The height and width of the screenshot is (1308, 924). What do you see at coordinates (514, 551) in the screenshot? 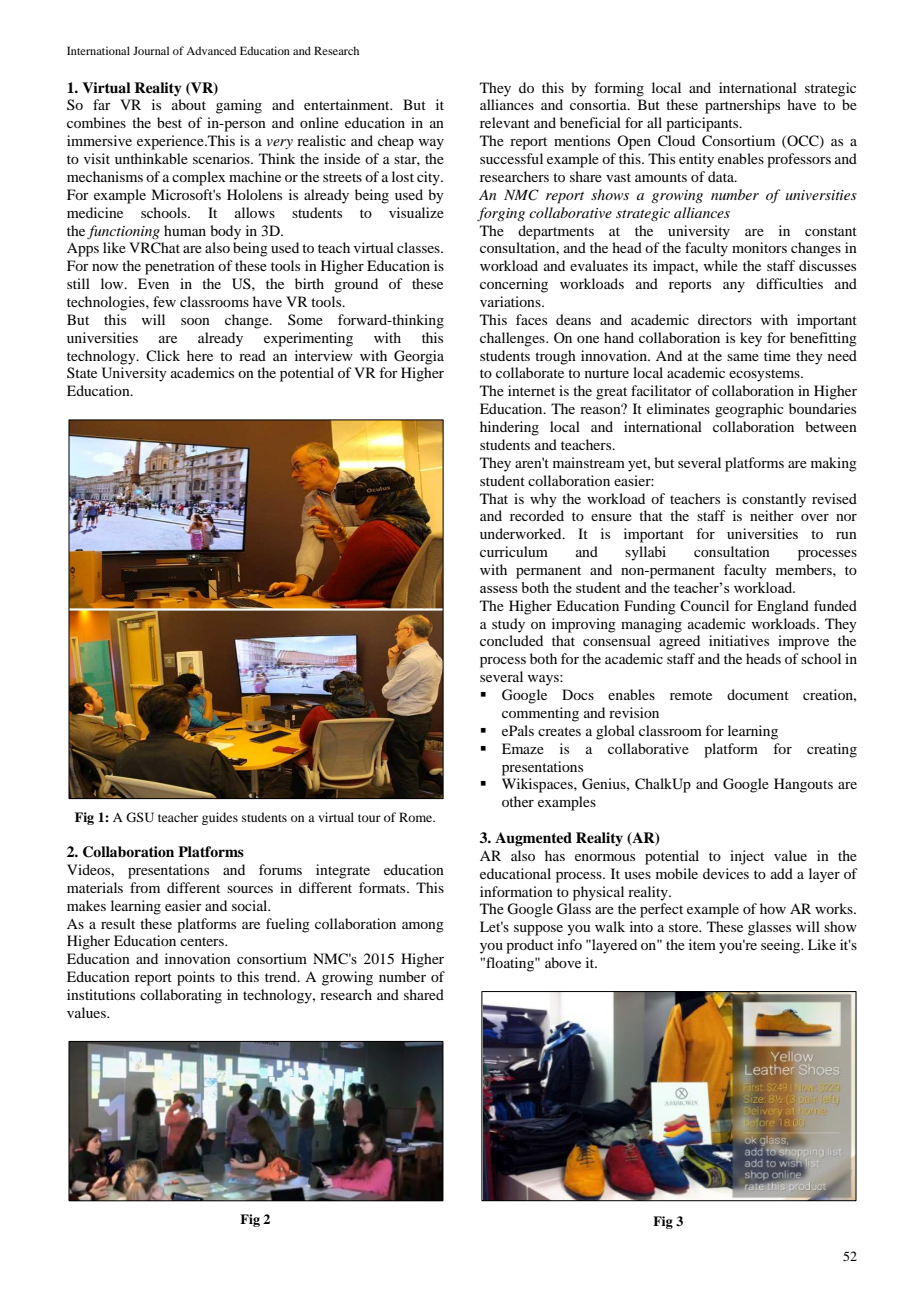
I see `curriculum` at bounding box center [514, 551].
